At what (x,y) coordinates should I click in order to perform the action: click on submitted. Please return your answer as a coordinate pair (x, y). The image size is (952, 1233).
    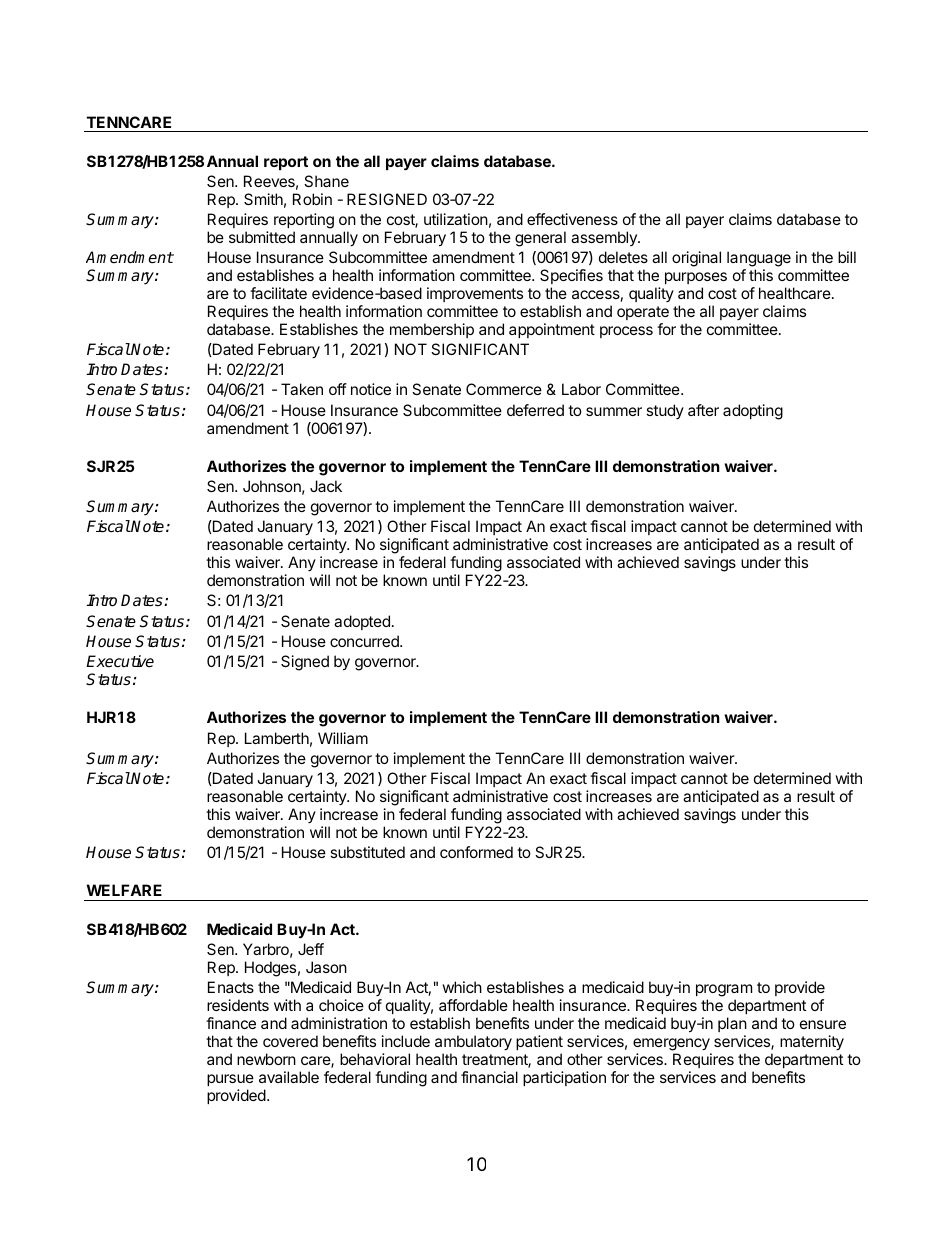
    Looking at the image, I should click on (262, 237).
